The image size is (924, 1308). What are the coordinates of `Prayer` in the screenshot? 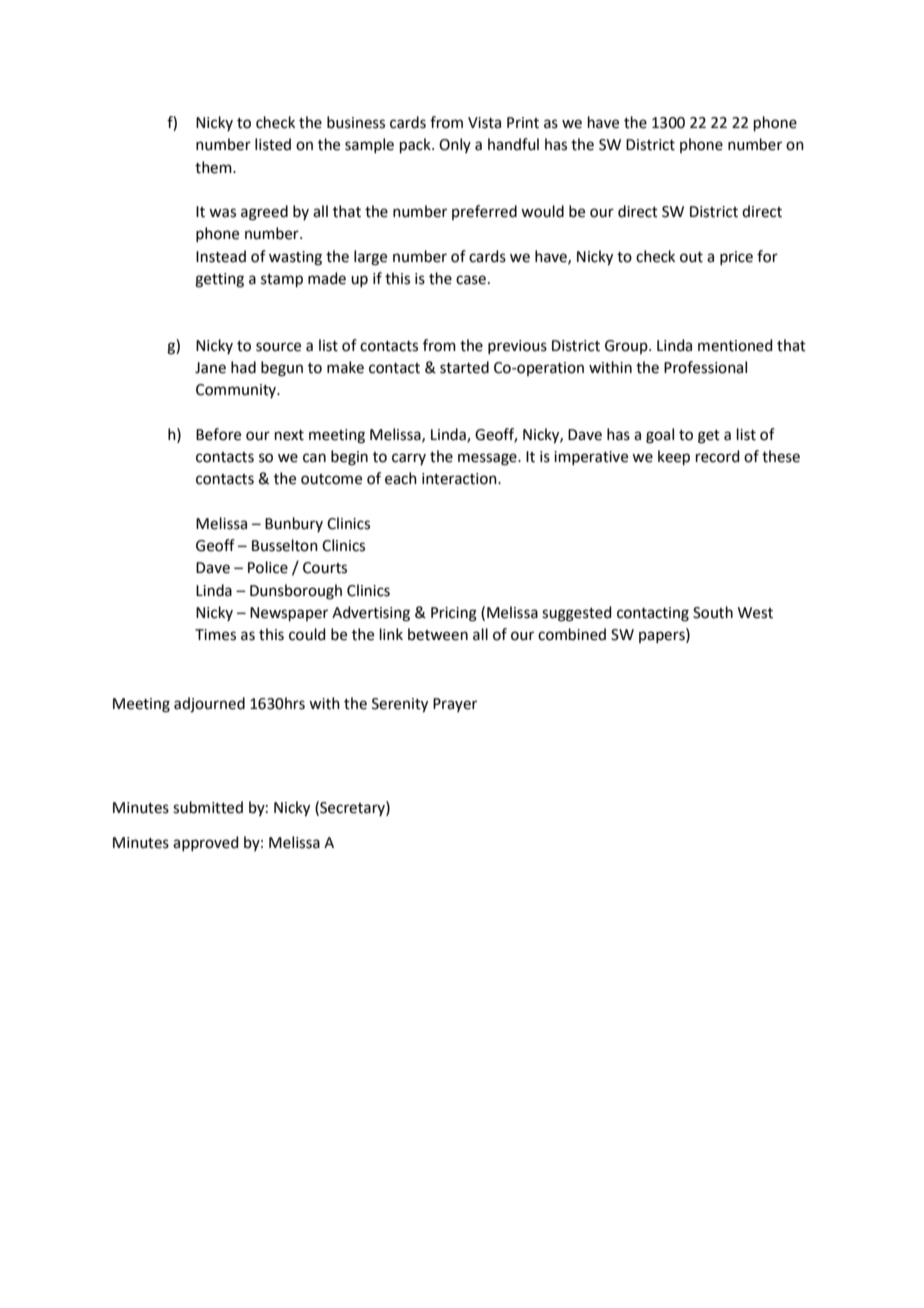 It's located at (455, 705).
